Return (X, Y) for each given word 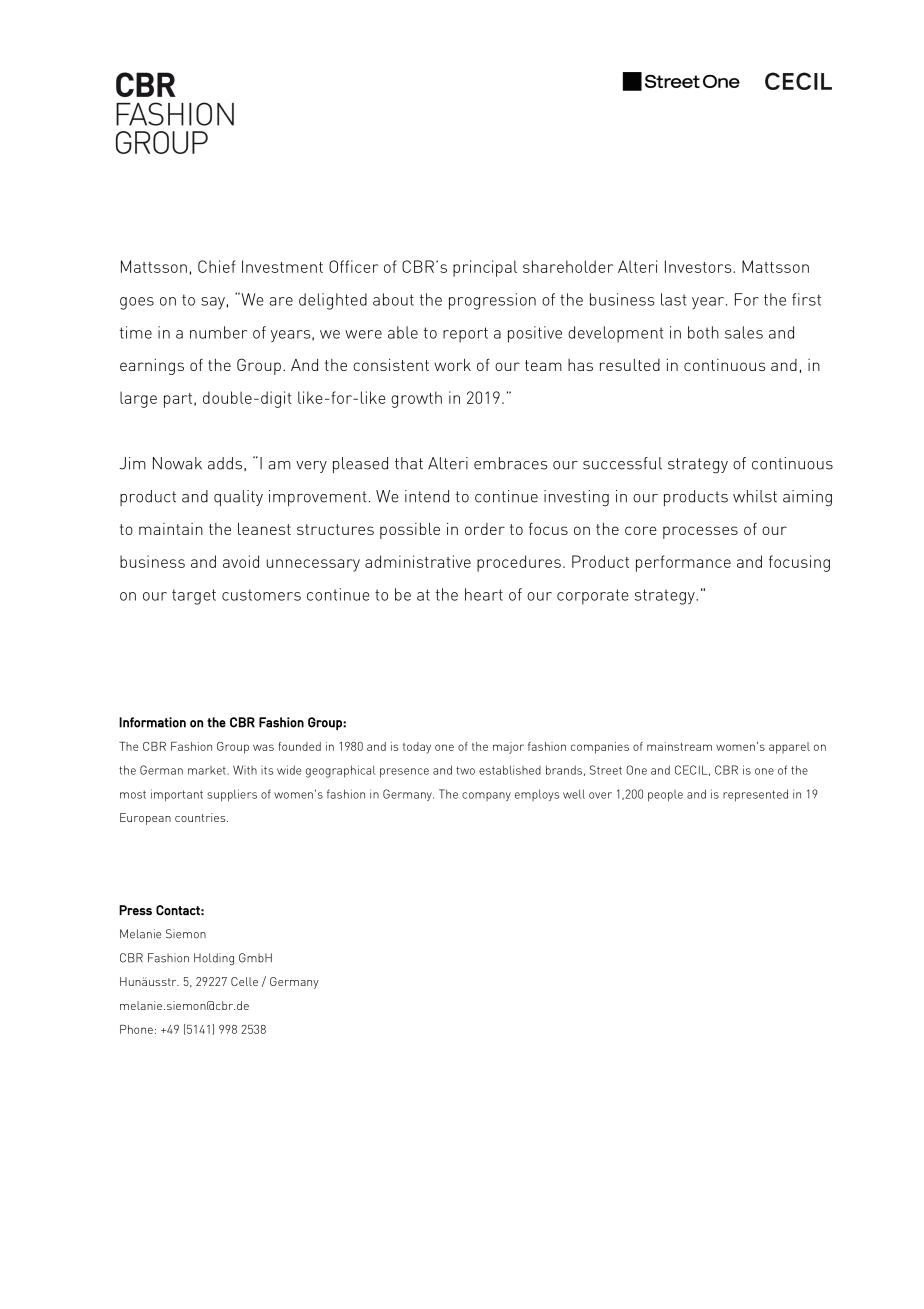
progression (492, 301)
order (485, 529)
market (207, 770)
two (465, 770)
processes (700, 532)
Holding (214, 959)
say (213, 303)
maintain (171, 529)
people (665, 796)
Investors (699, 266)
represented (755, 795)
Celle (244, 981)
